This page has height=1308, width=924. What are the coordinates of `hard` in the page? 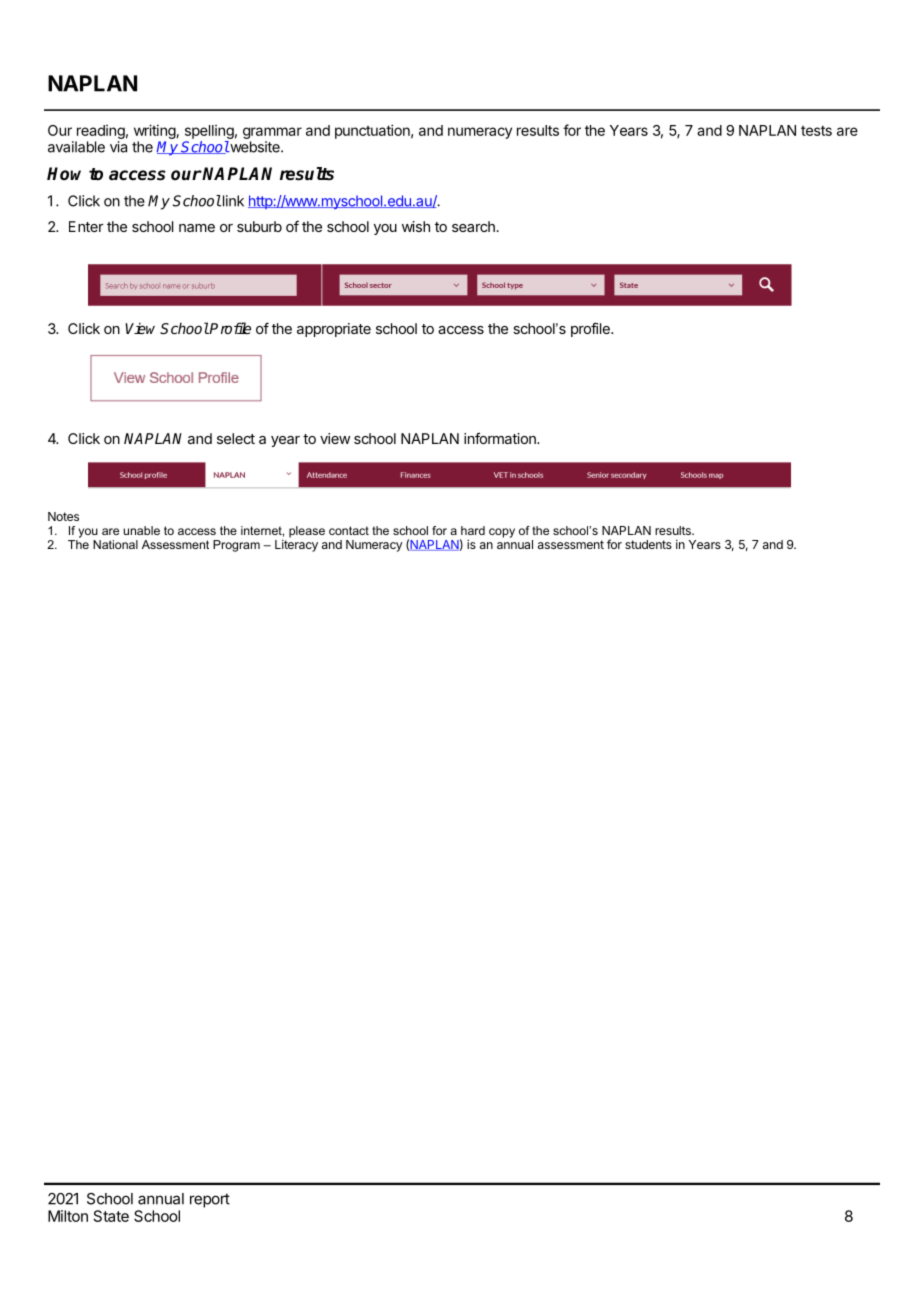 It's located at (473, 530).
